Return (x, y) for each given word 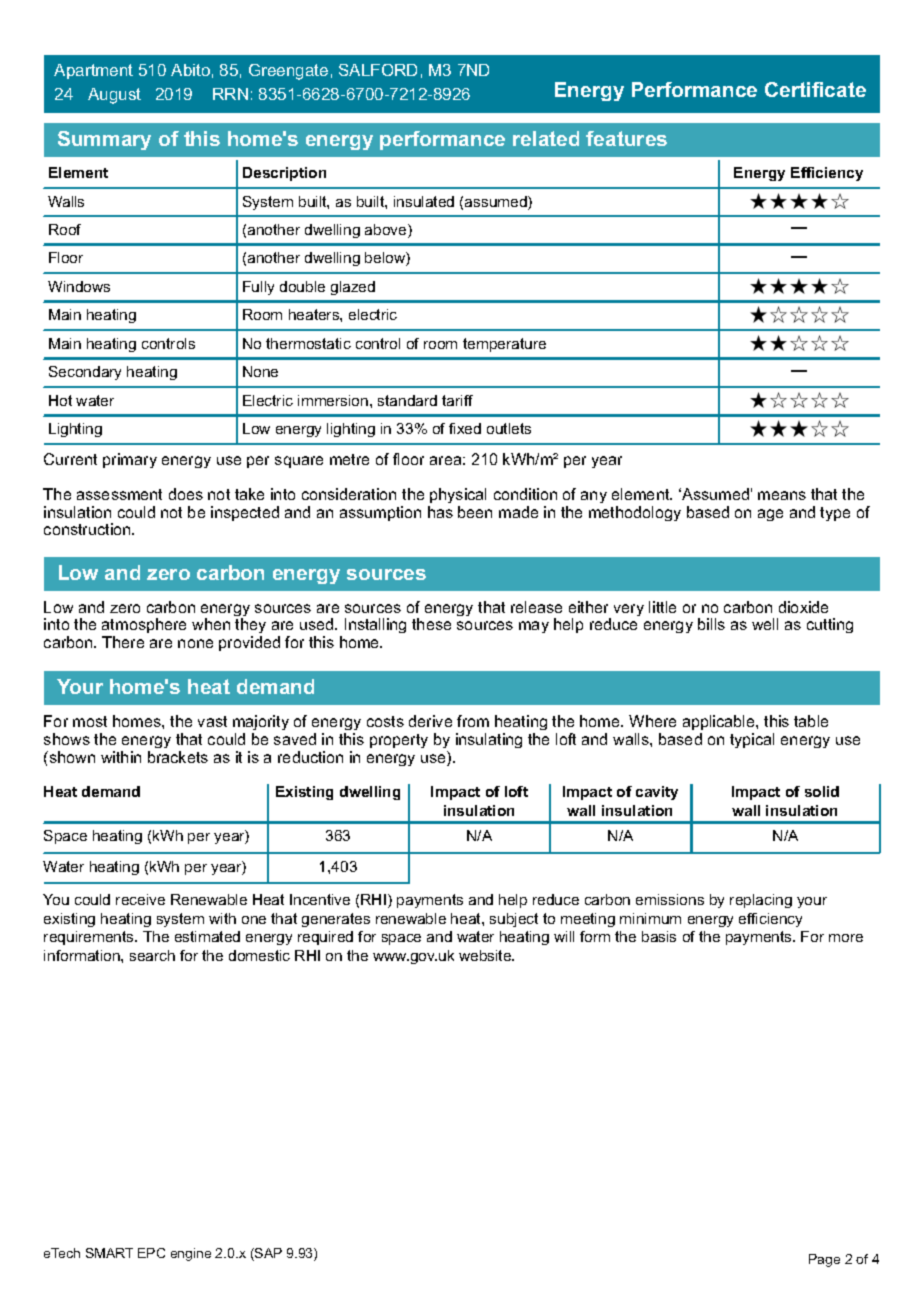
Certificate (815, 89)
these (431, 624)
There (123, 642)
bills (711, 624)
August (114, 96)
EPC (151, 1253)
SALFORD (378, 70)
